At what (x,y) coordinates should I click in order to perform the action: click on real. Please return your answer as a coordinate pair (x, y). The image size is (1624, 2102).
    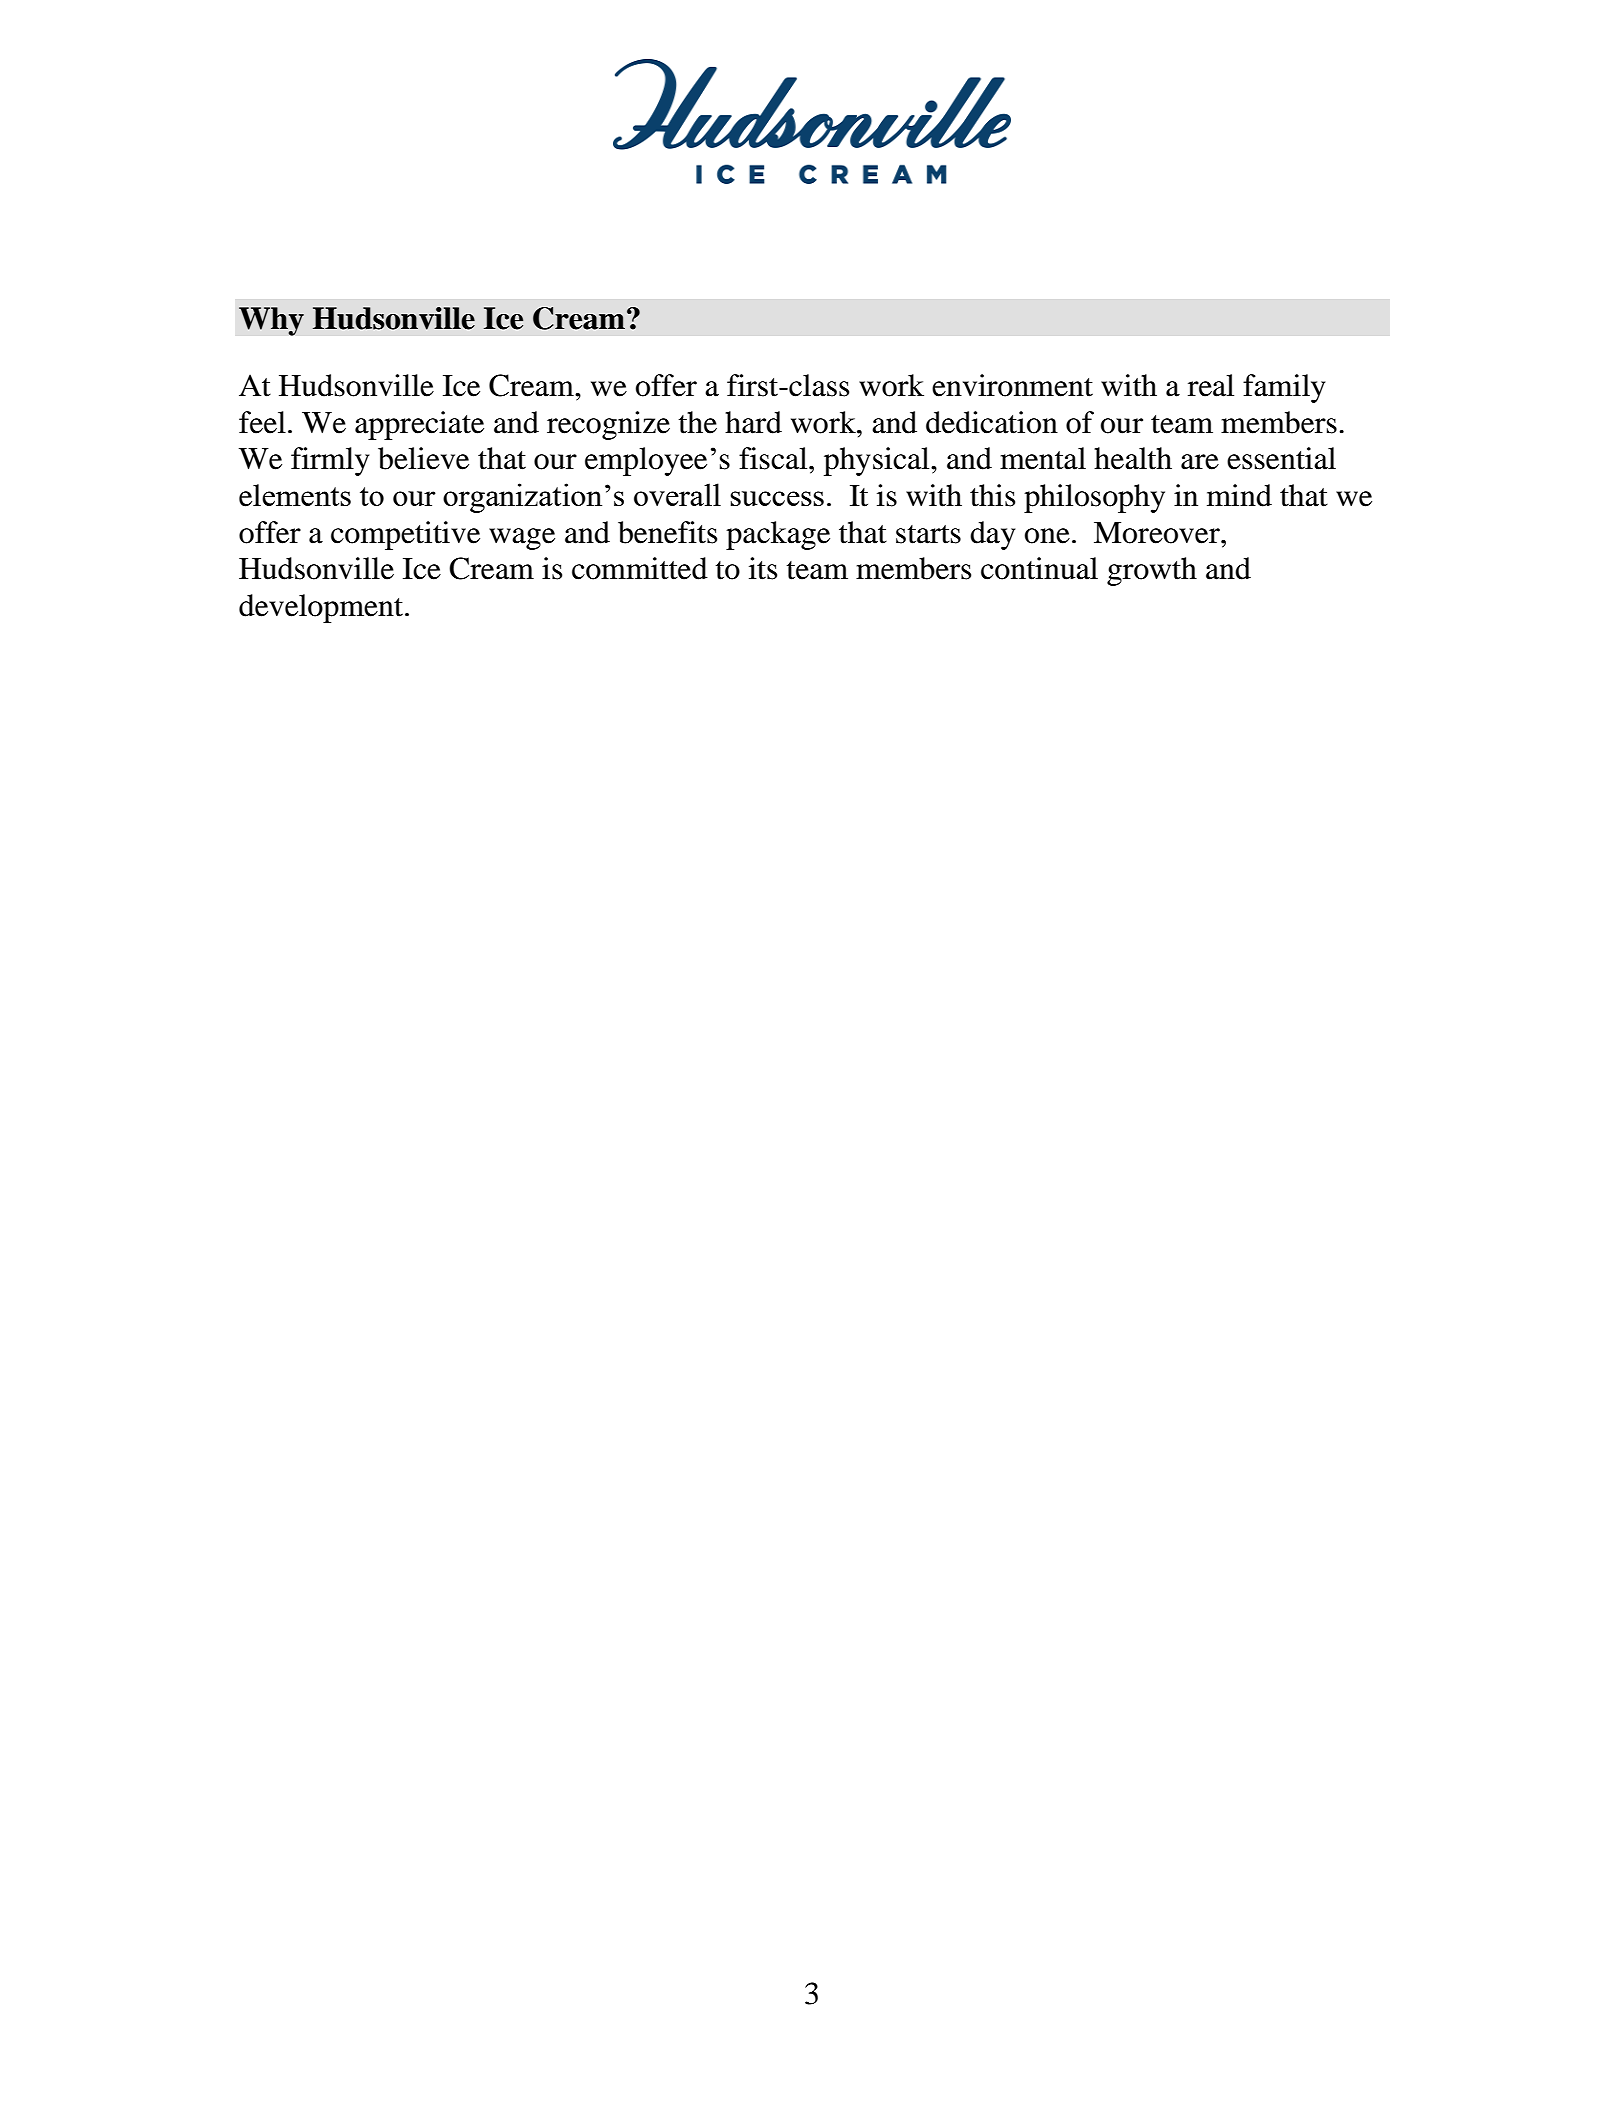
    Looking at the image, I should click on (1211, 385).
